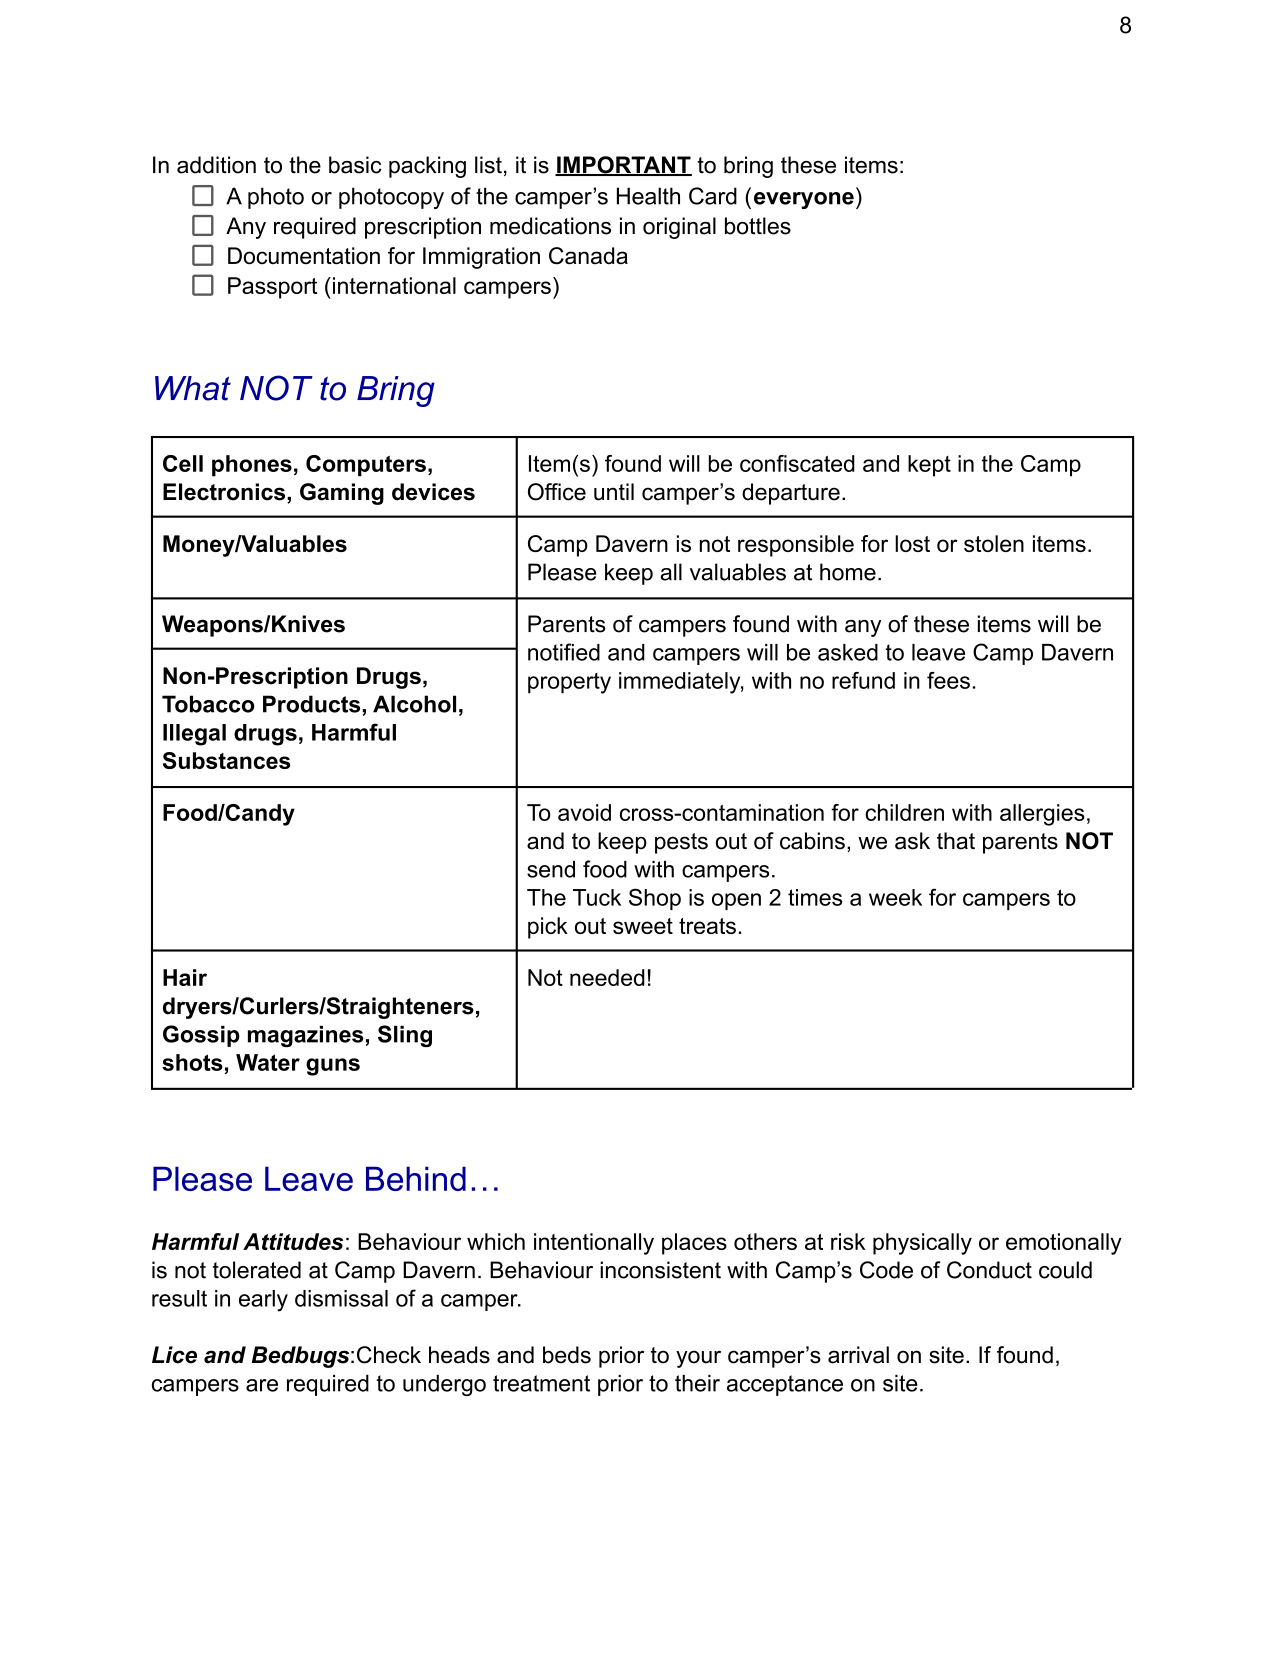 The width and height of the document is (1283, 1660). I want to click on intentionally, so click(594, 1244).
